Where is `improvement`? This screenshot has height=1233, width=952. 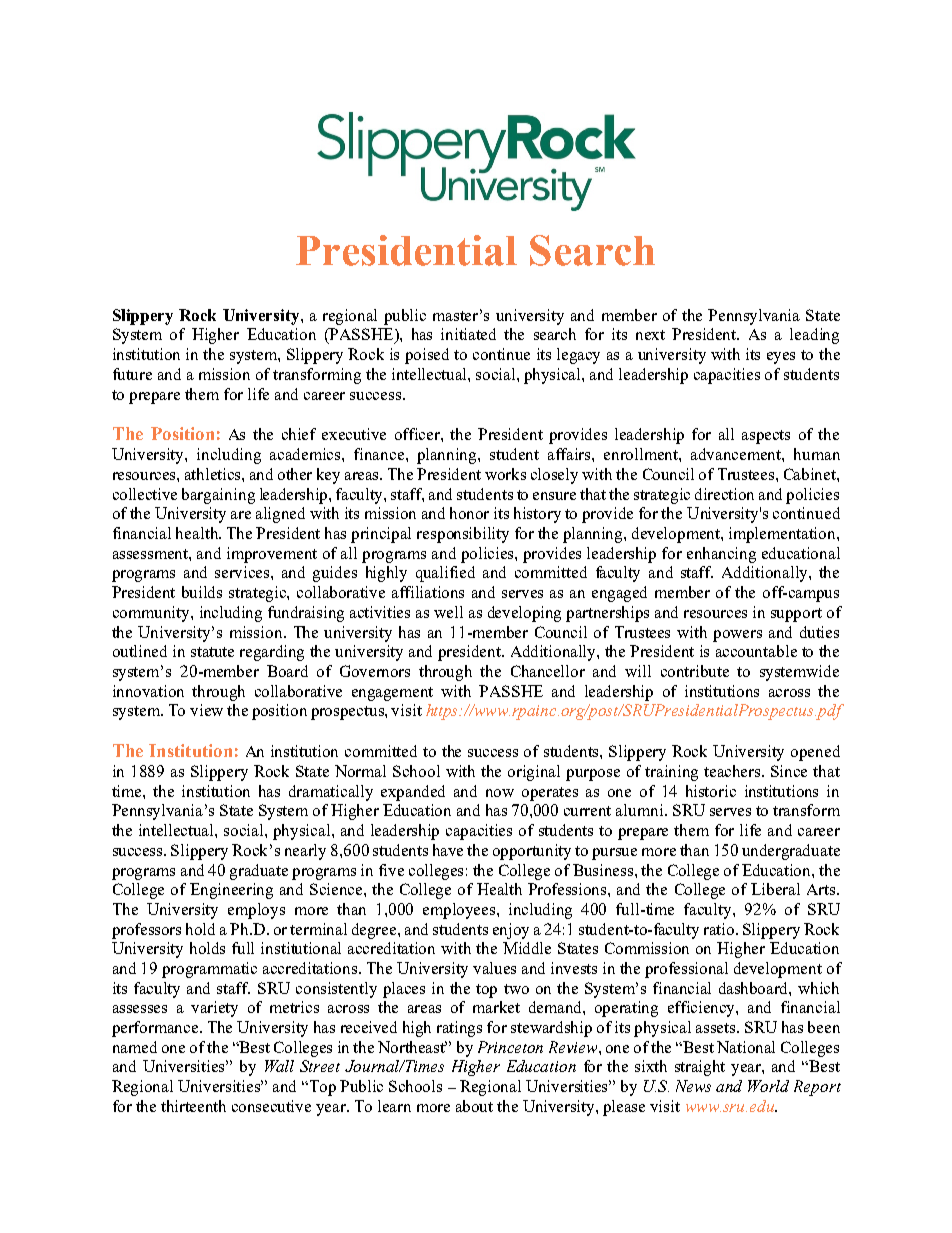 improvement is located at coordinates (272, 555).
